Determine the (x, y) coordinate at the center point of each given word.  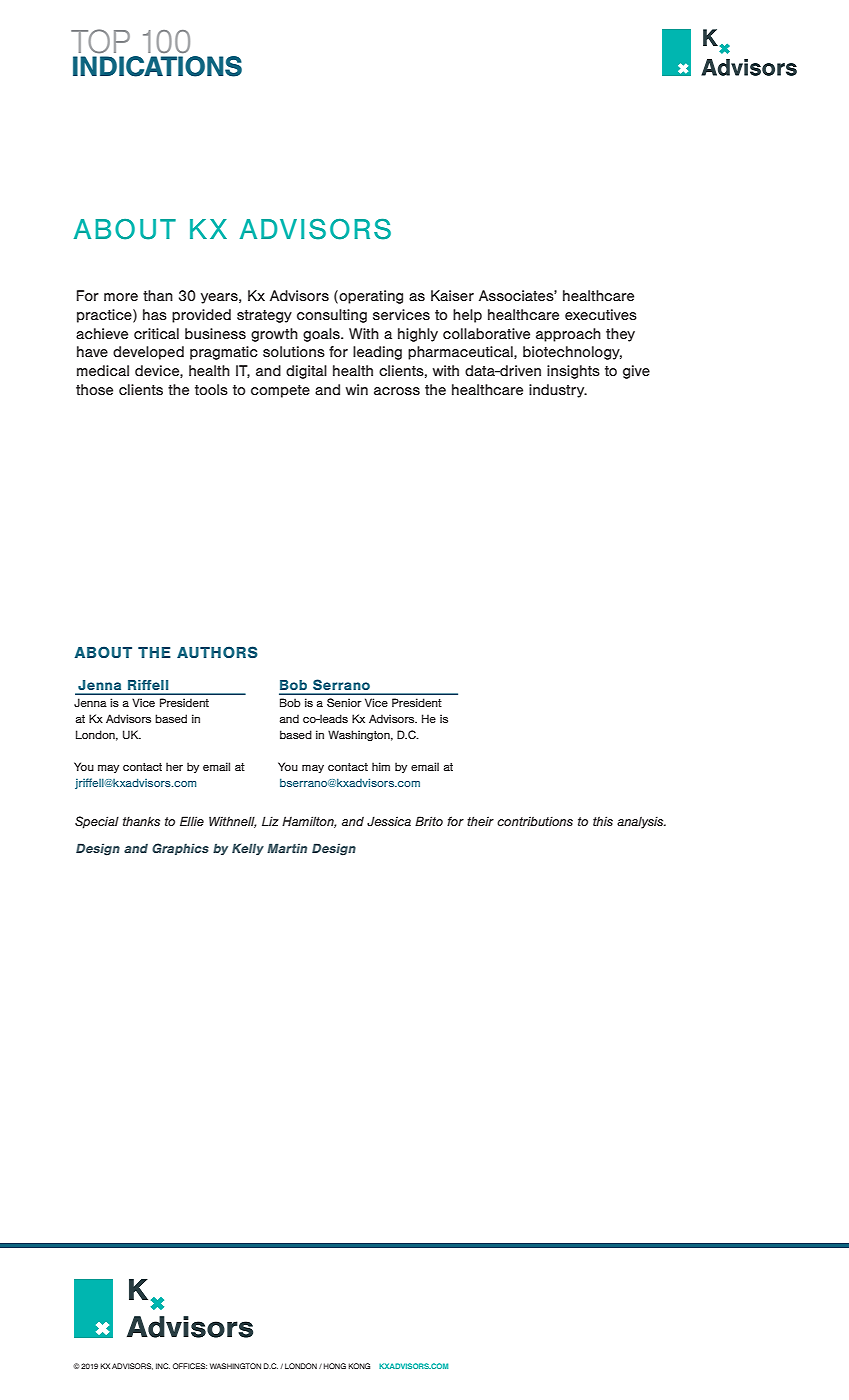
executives (601, 314)
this (603, 821)
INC (163, 1366)
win (357, 389)
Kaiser (452, 295)
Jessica (389, 821)
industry (558, 391)
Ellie (192, 821)
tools (211, 389)
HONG (335, 1366)
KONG (359, 1366)
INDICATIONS (157, 66)
